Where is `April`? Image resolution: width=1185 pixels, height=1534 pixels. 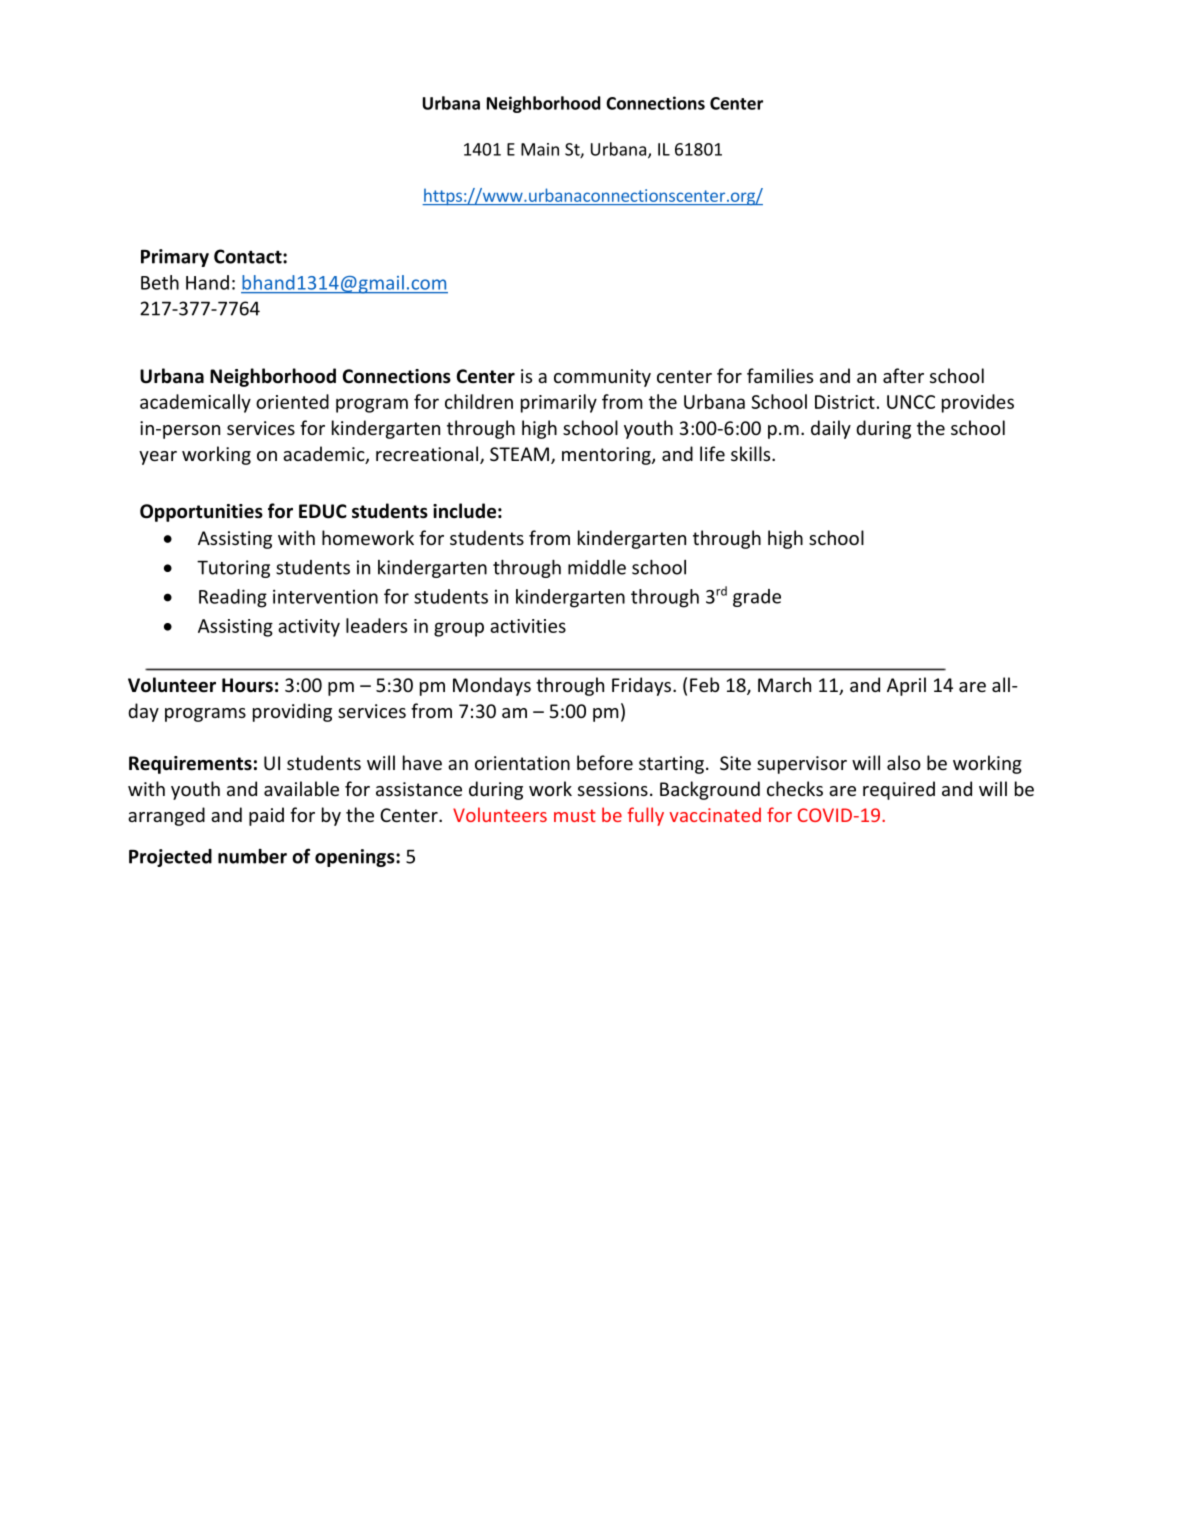
April is located at coordinates (906, 686).
